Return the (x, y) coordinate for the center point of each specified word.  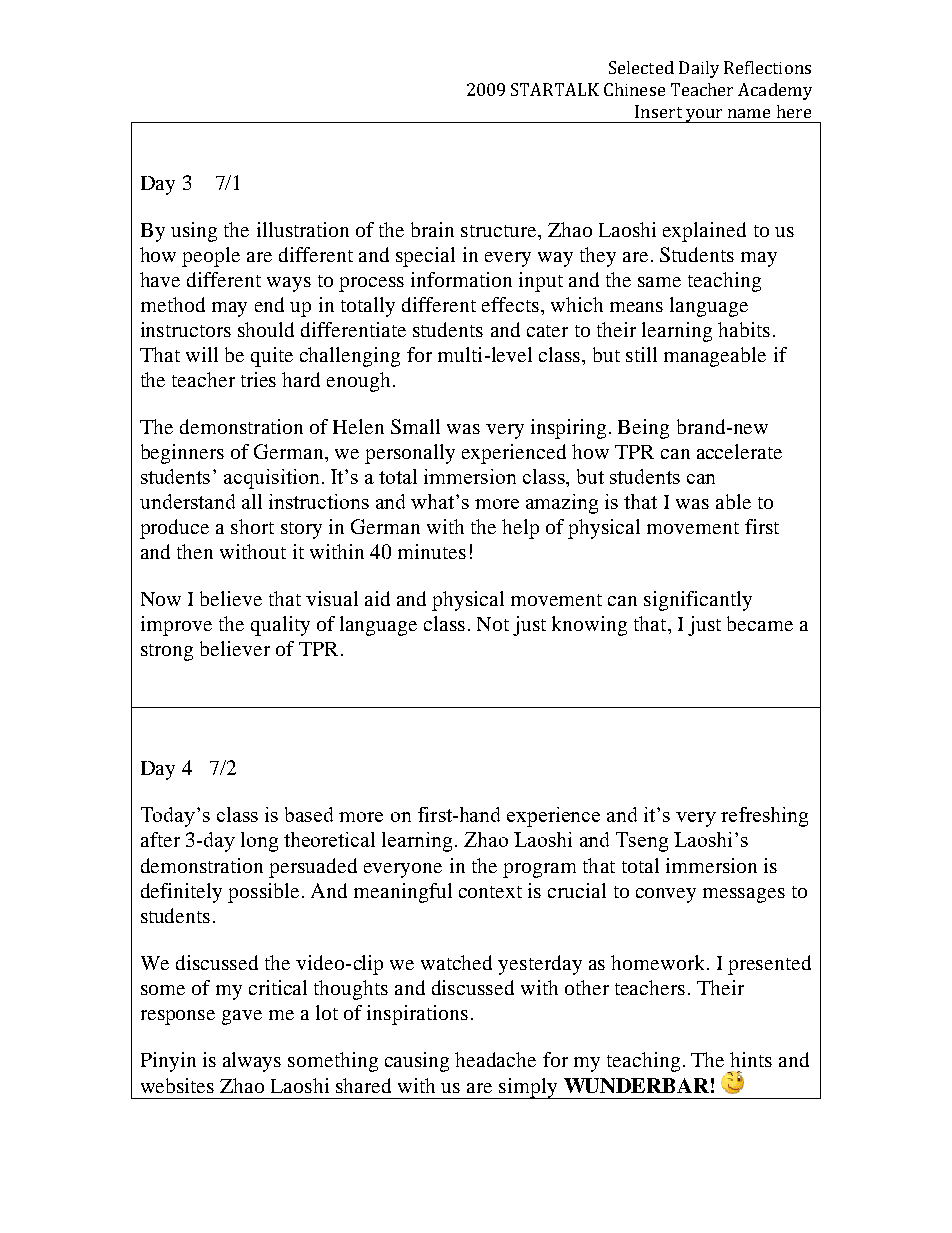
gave (242, 1017)
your (705, 116)
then (195, 551)
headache (495, 1059)
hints (751, 1059)
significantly (698, 601)
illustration (303, 229)
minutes (432, 551)
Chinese (634, 89)
